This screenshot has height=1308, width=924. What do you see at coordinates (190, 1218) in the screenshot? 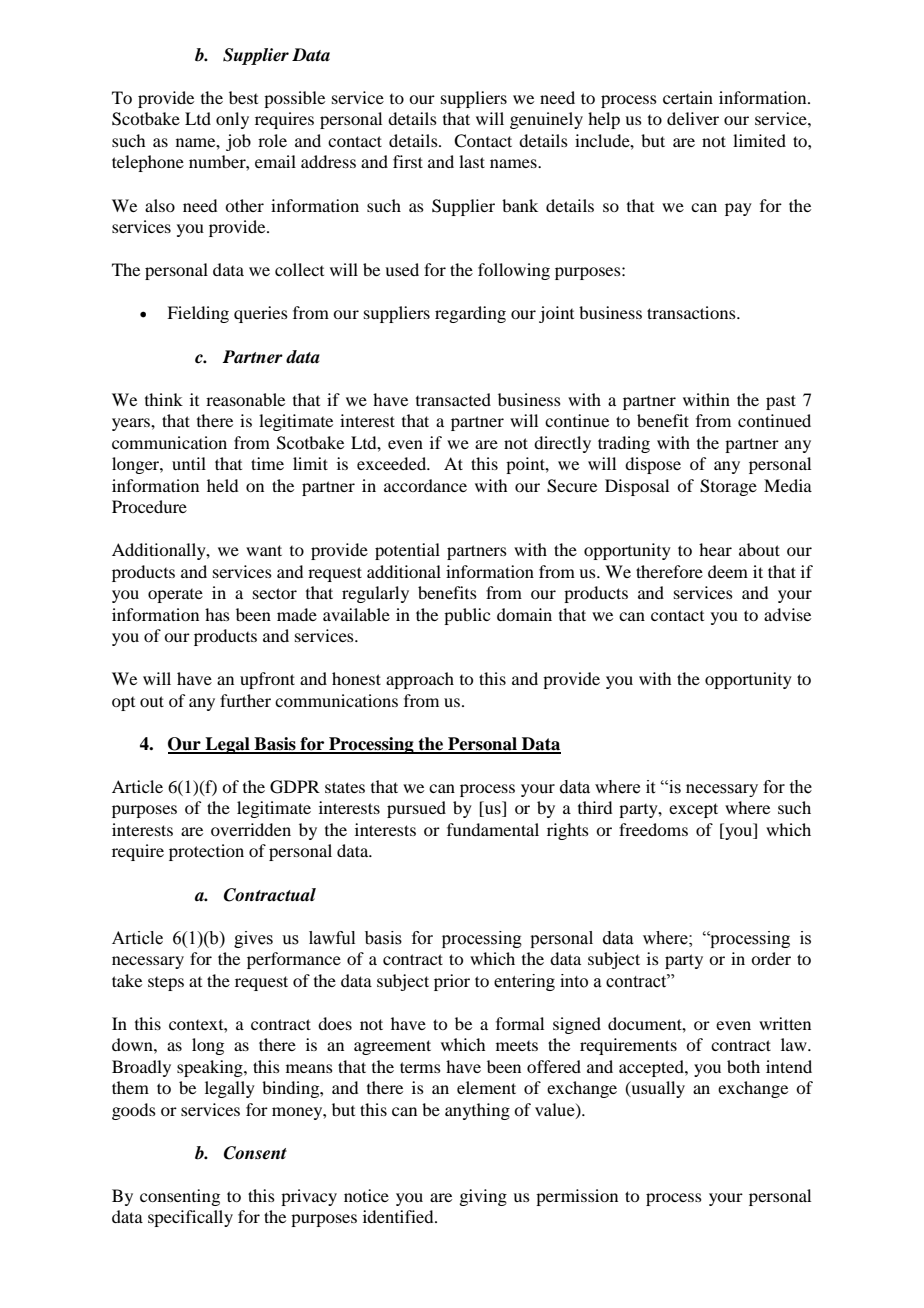
I see `specifically` at bounding box center [190, 1218].
